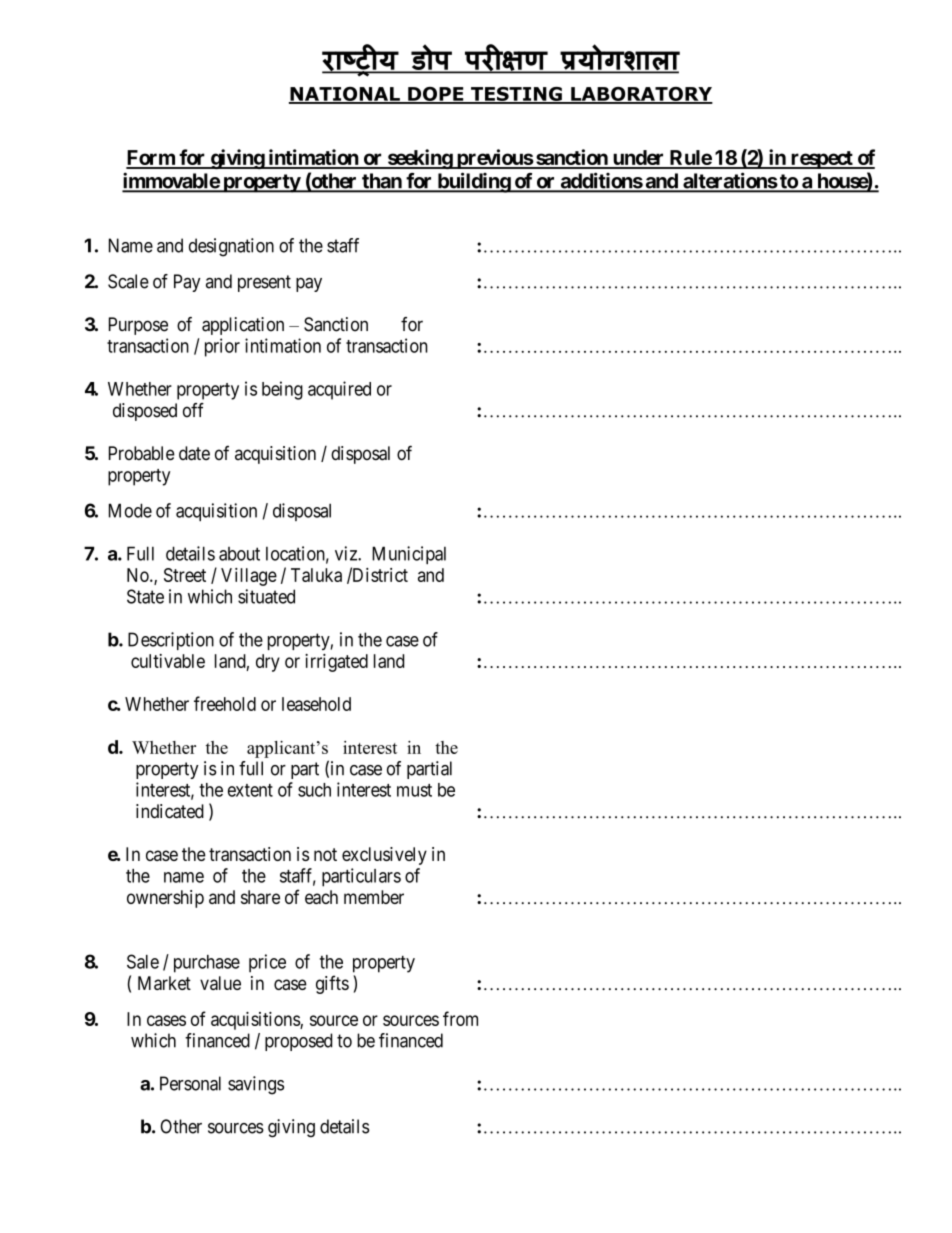 Image resolution: width=952 pixels, height=1233 pixels. What do you see at coordinates (822, 160) in the image?
I see `respect` at bounding box center [822, 160].
